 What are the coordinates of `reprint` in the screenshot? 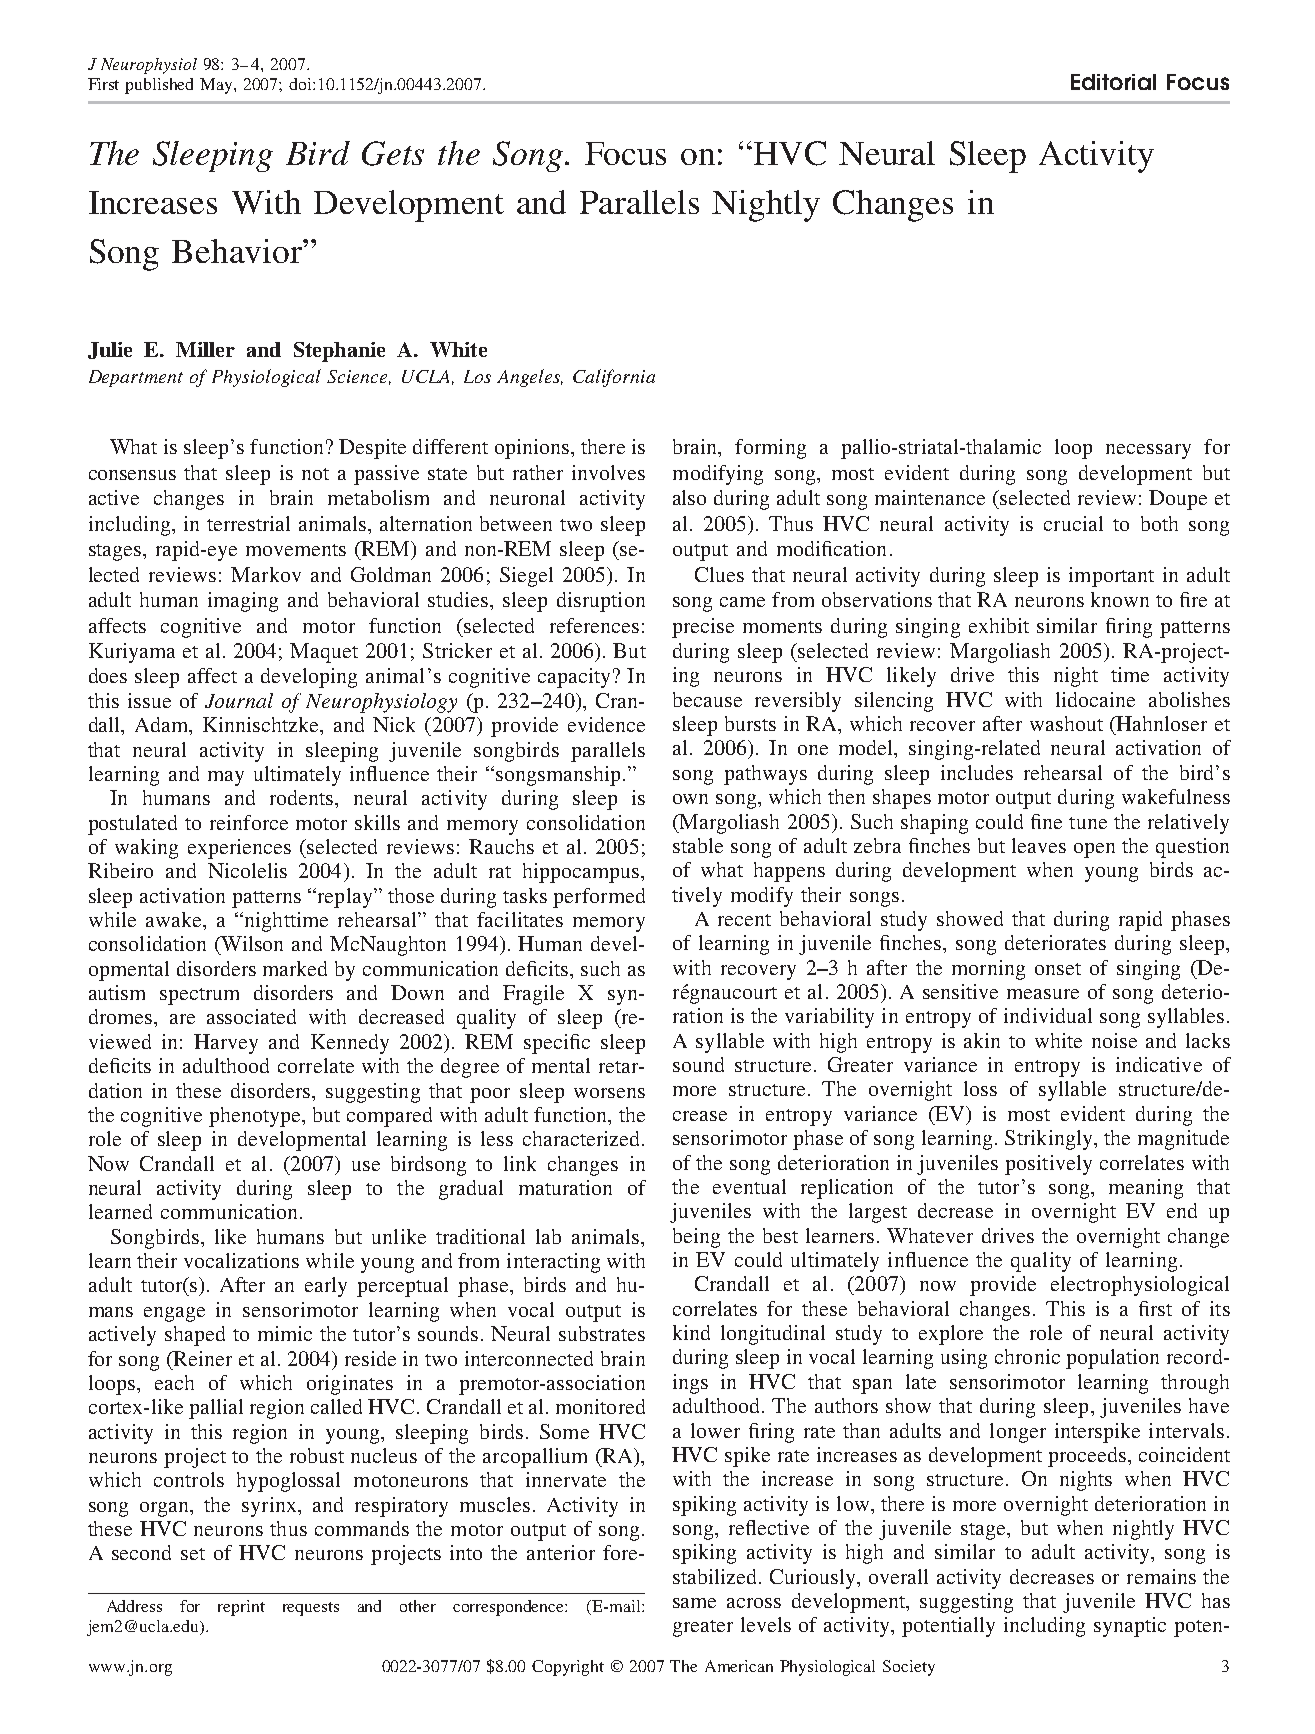 It's located at (241, 1608).
